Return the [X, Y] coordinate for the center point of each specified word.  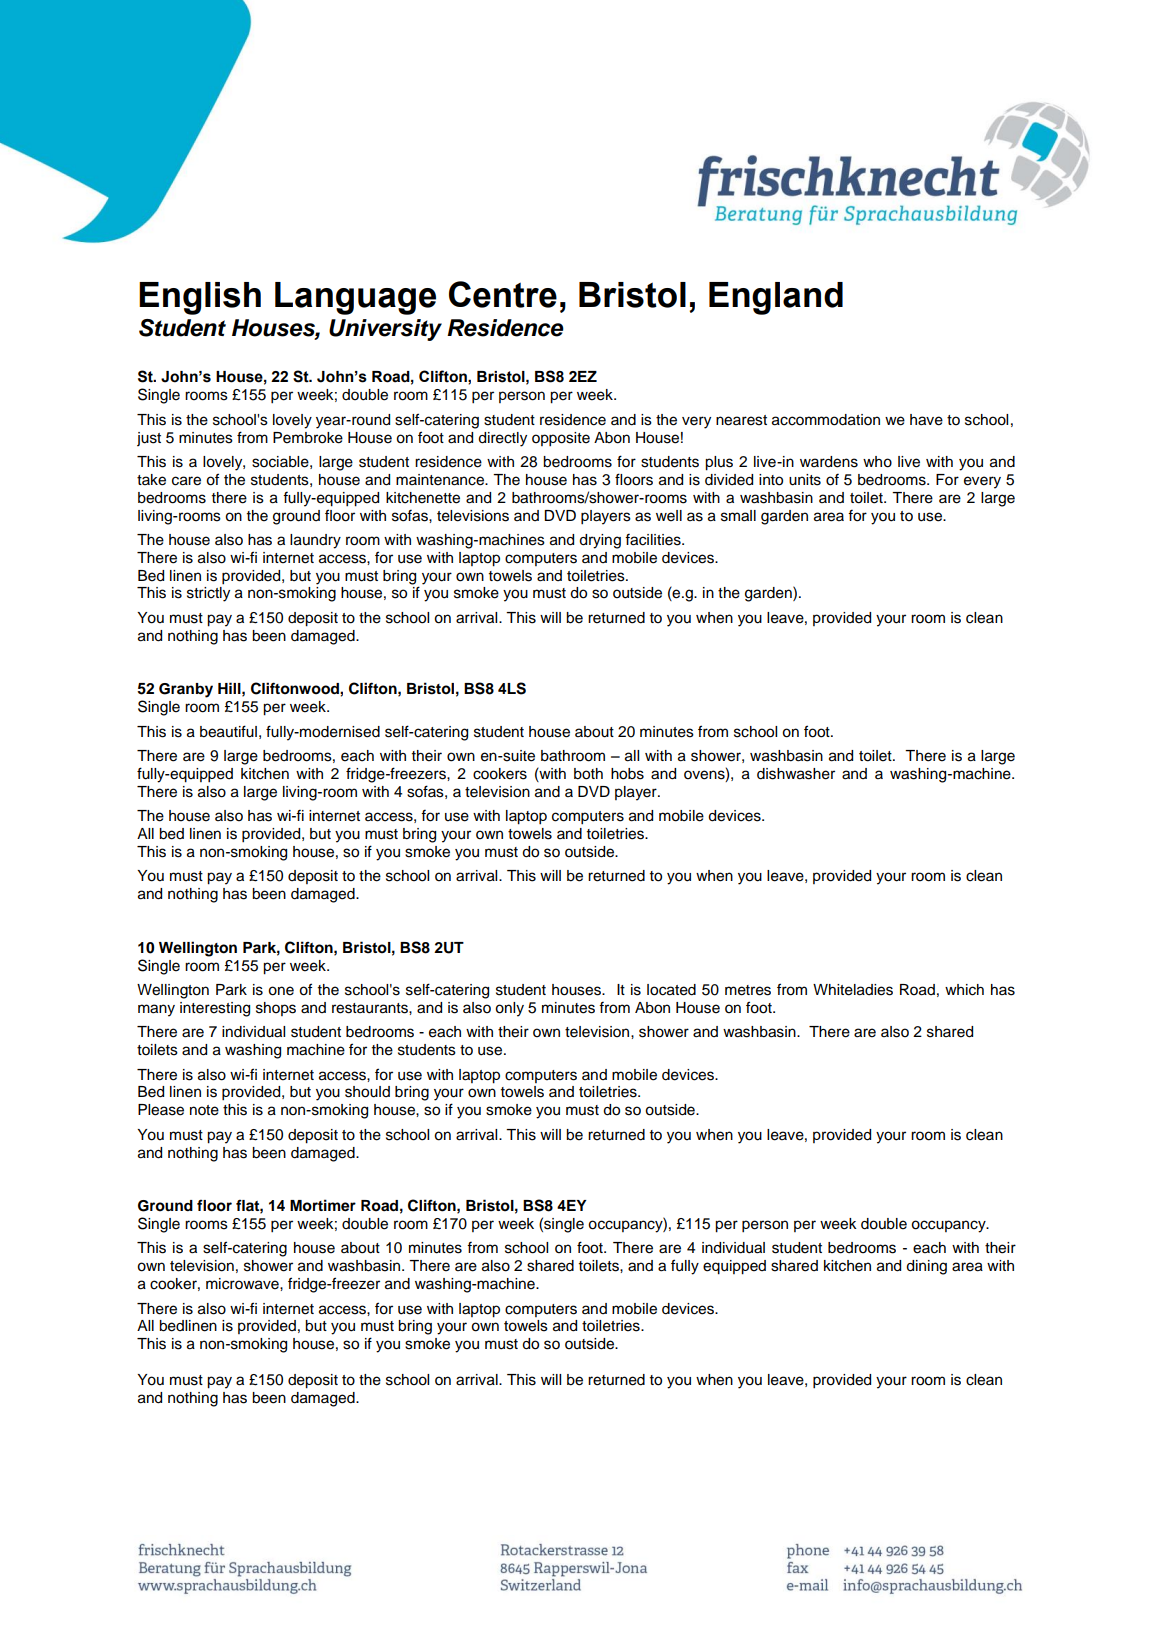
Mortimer [323, 1205]
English [200, 298]
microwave [243, 1284]
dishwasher [796, 774]
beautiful [228, 731]
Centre [503, 294]
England [776, 298]
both [588, 774]
